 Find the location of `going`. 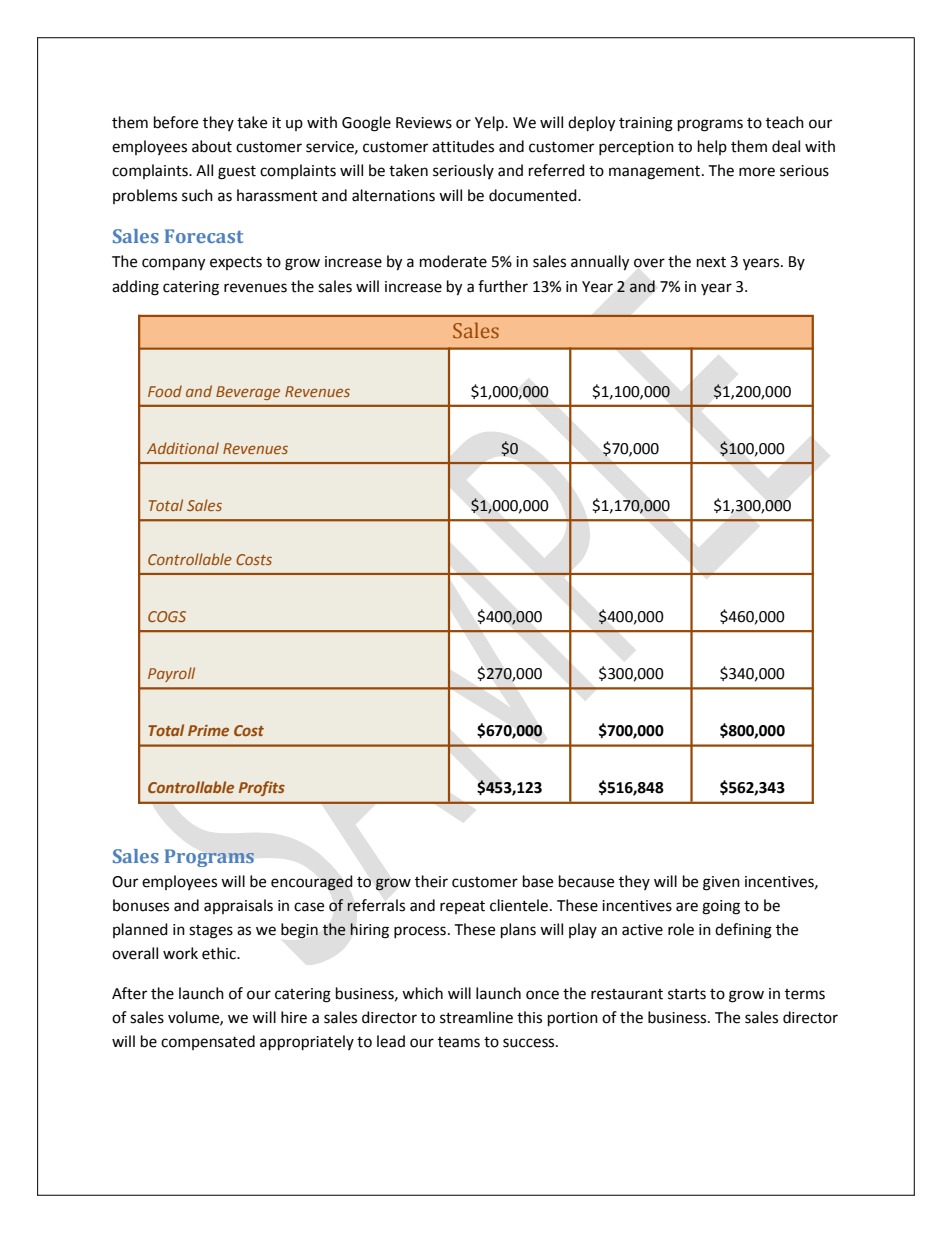

going is located at coordinates (721, 907).
